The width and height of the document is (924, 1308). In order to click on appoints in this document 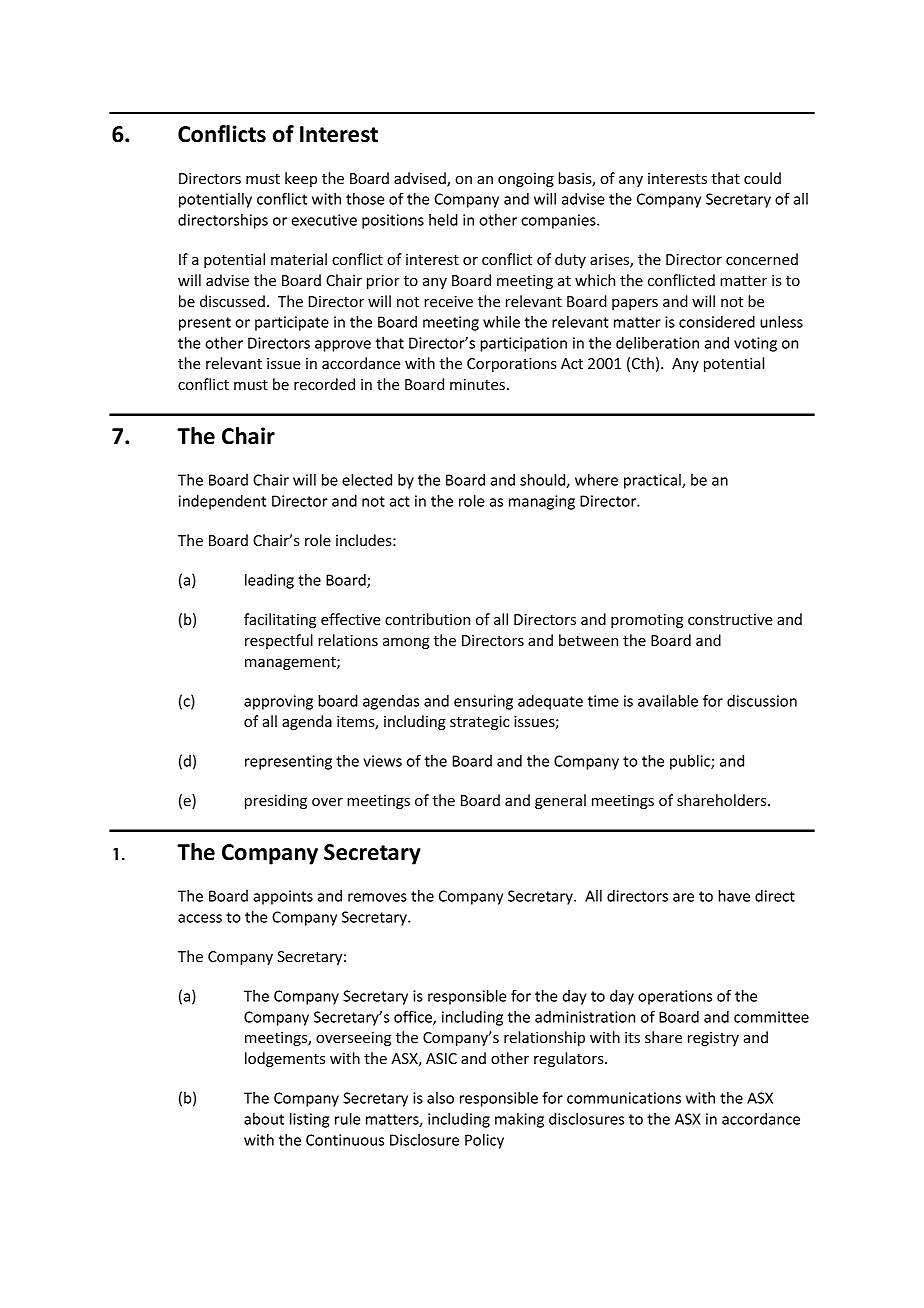, I will do `click(283, 897)`.
